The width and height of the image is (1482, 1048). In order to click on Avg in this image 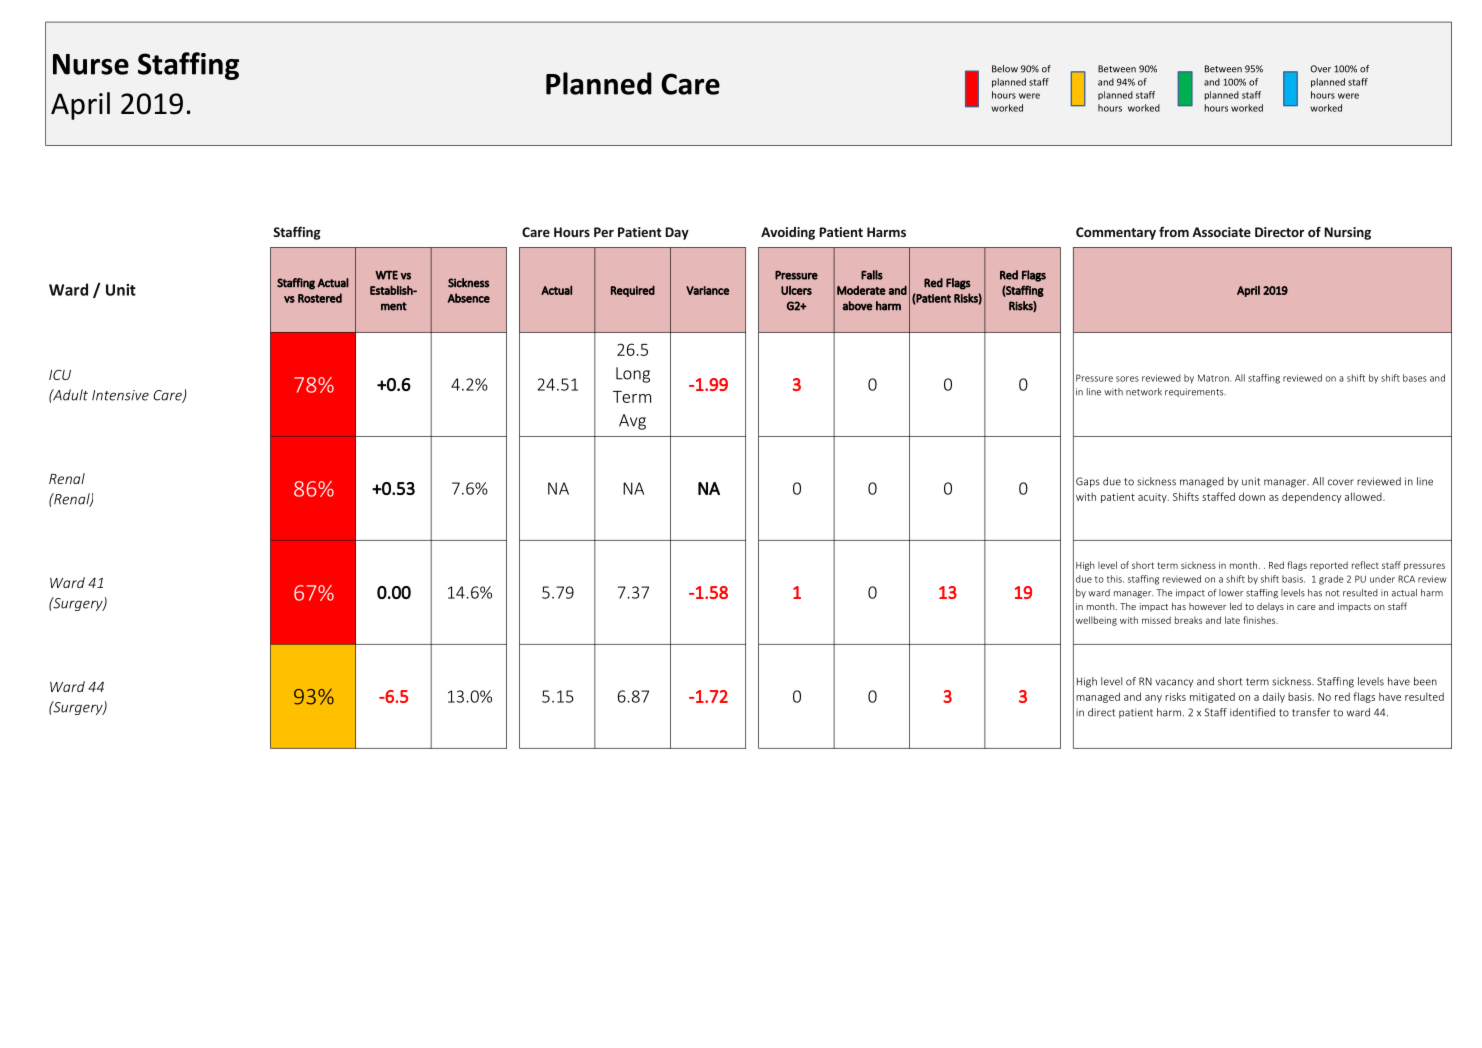, I will do `click(632, 422)`.
